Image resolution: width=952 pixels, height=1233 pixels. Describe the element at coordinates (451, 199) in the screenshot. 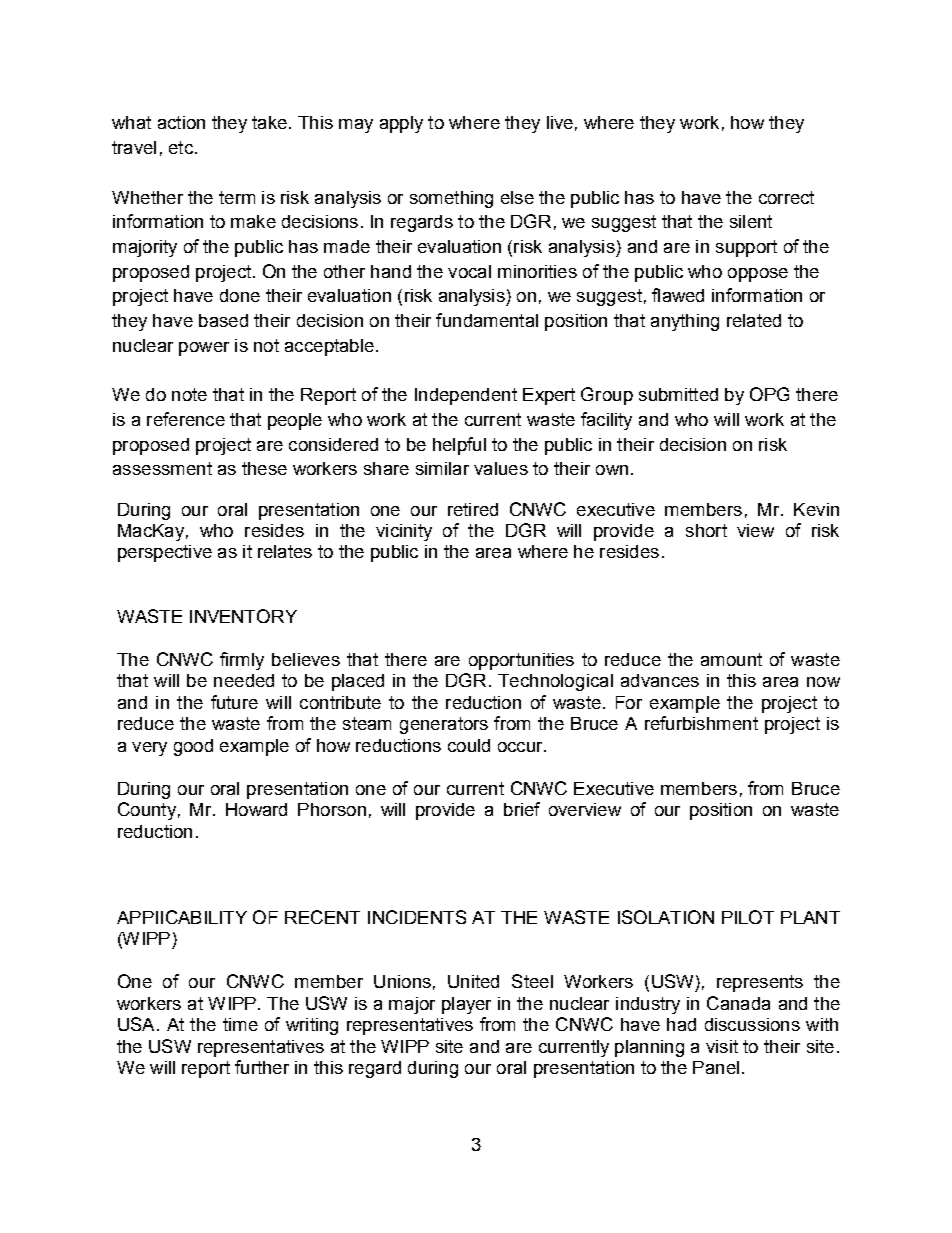

I see `something` at that location.
